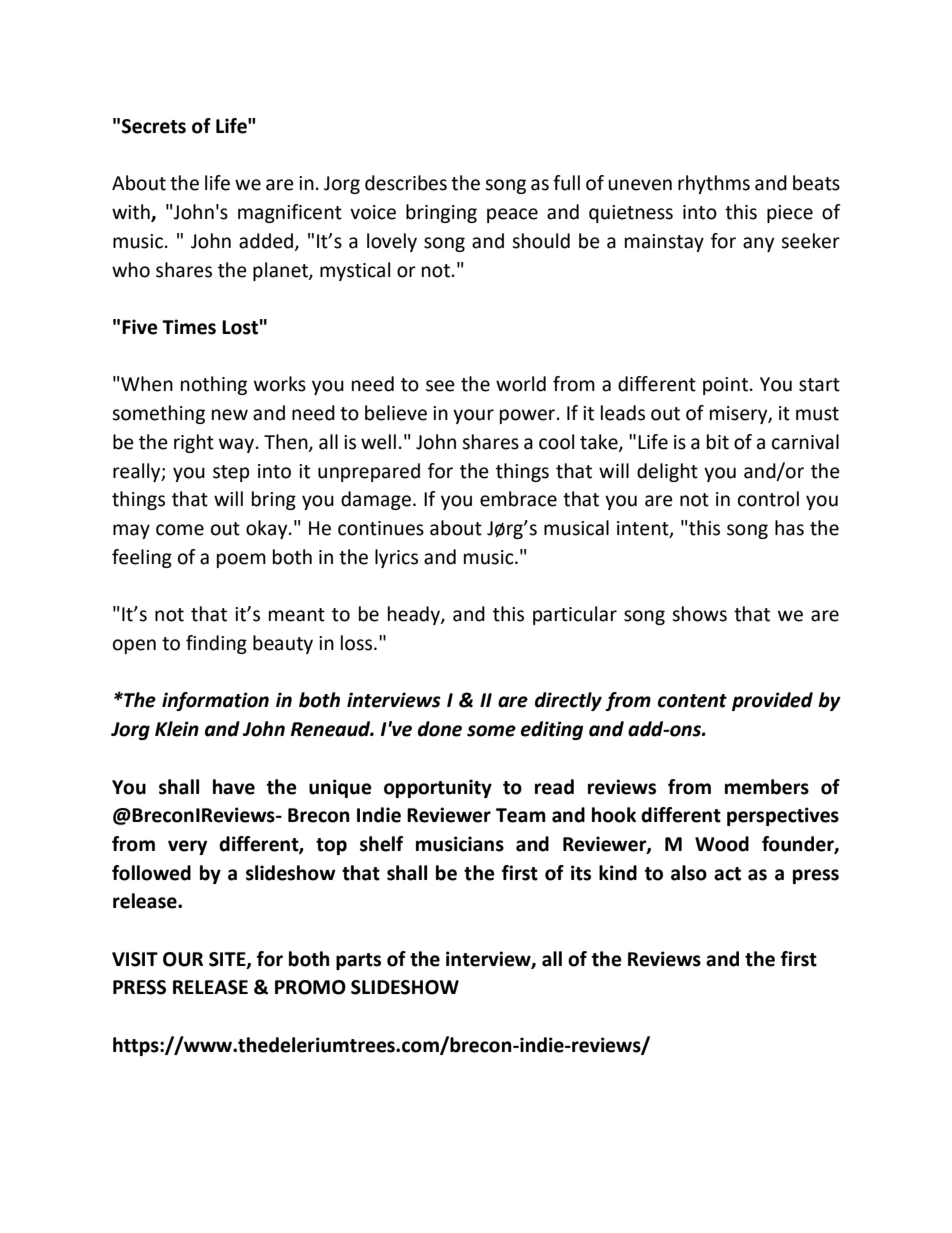 Image resolution: width=952 pixels, height=1233 pixels. I want to click on rhythms, so click(714, 184).
